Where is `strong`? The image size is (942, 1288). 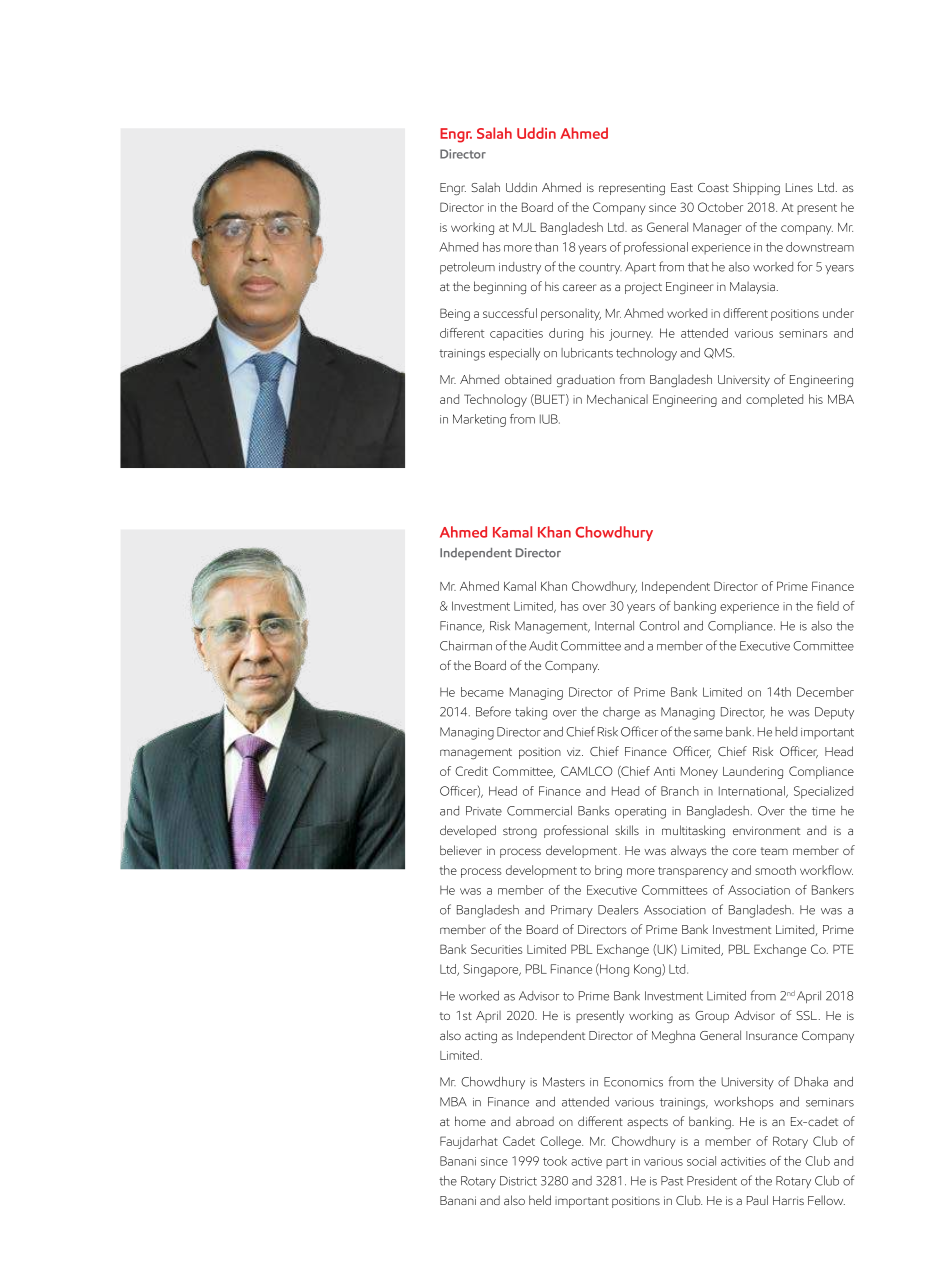 strong is located at coordinates (520, 832).
